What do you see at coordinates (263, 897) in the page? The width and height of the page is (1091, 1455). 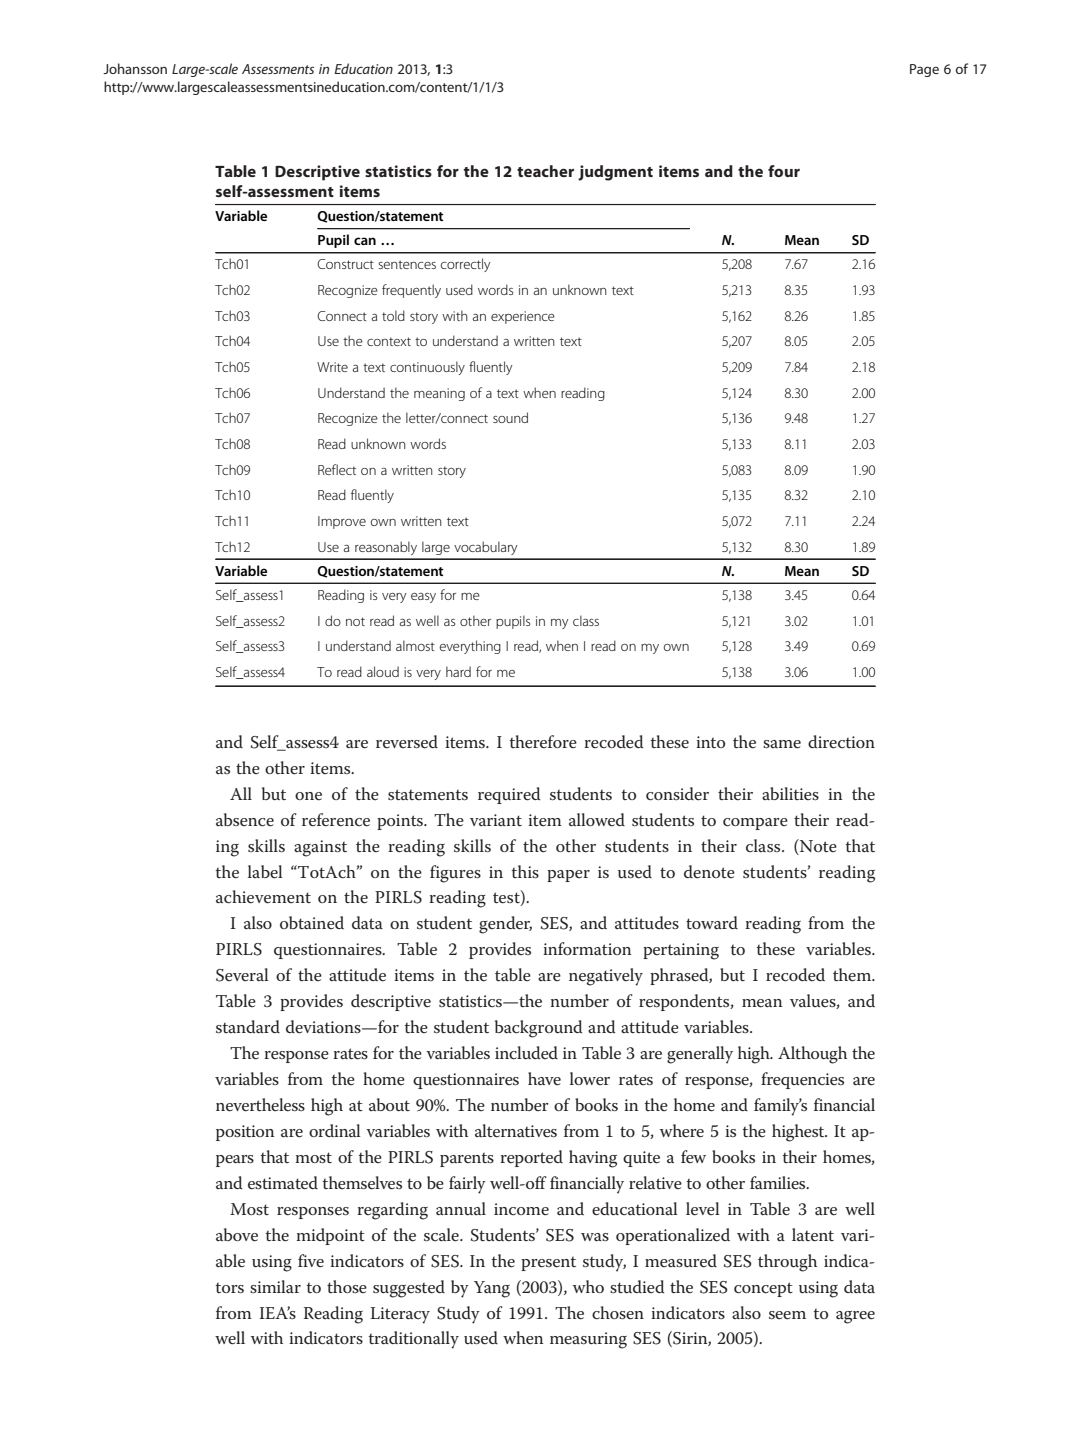 I see `achievement` at bounding box center [263, 897].
